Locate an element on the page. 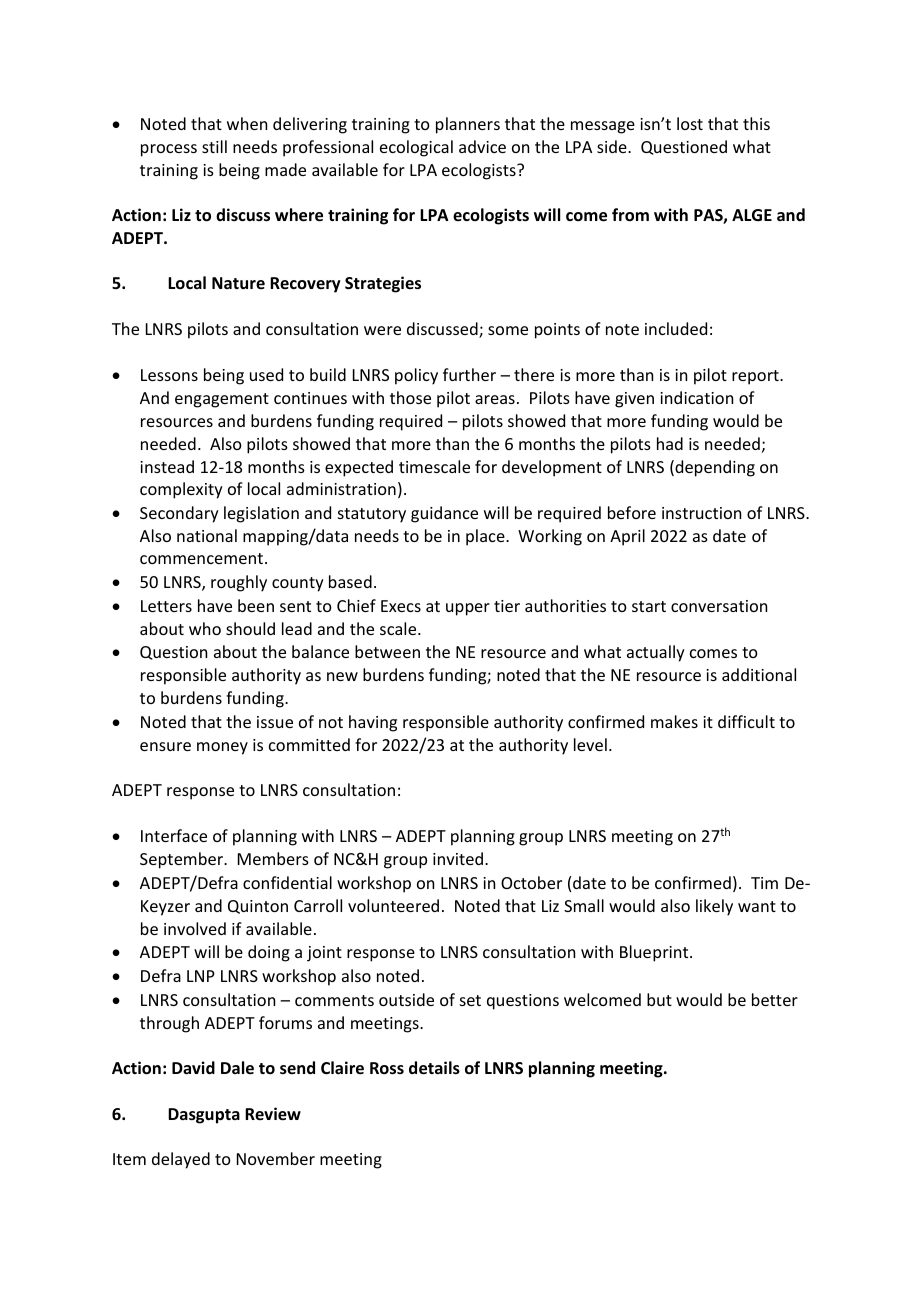 The width and height of the image is (924, 1308). indication is located at coordinates (696, 397).
